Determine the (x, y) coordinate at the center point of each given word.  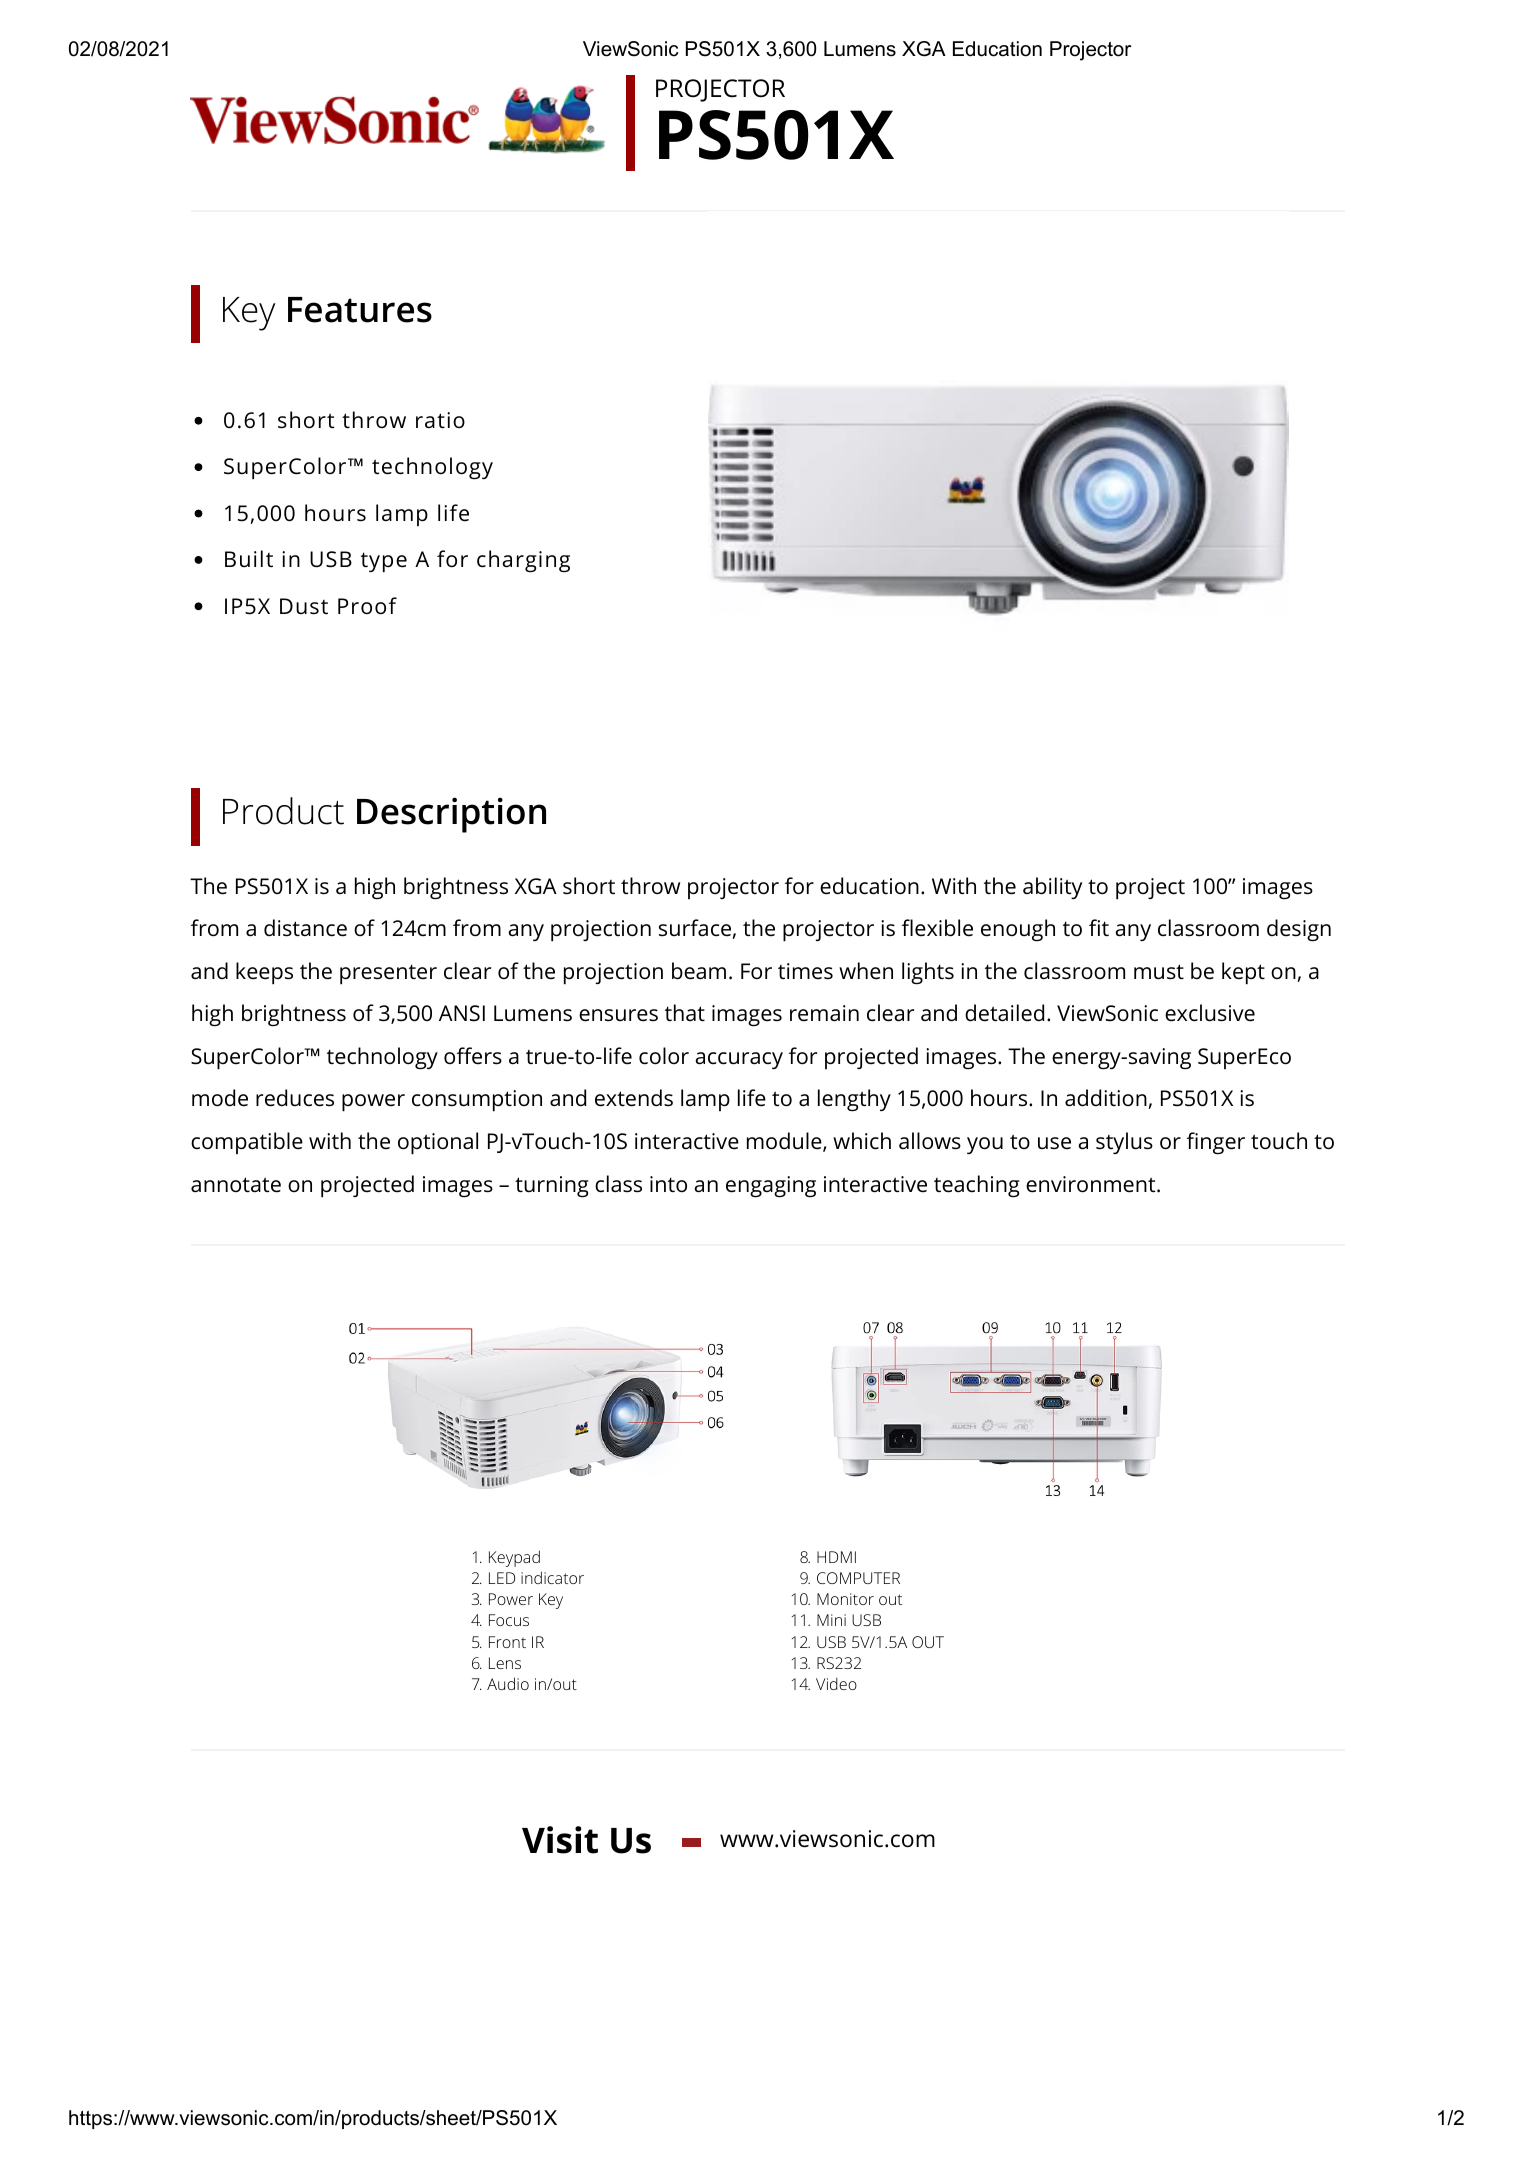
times (805, 971)
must (1159, 972)
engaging (771, 1187)
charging (523, 561)
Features (360, 310)
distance (305, 928)
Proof (367, 605)
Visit (560, 1840)
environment (1092, 1184)
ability (1052, 888)
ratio (440, 420)
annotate (236, 1185)
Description (451, 815)
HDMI (836, 1557)
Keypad (514, 1558)
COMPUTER (858, 1578)
